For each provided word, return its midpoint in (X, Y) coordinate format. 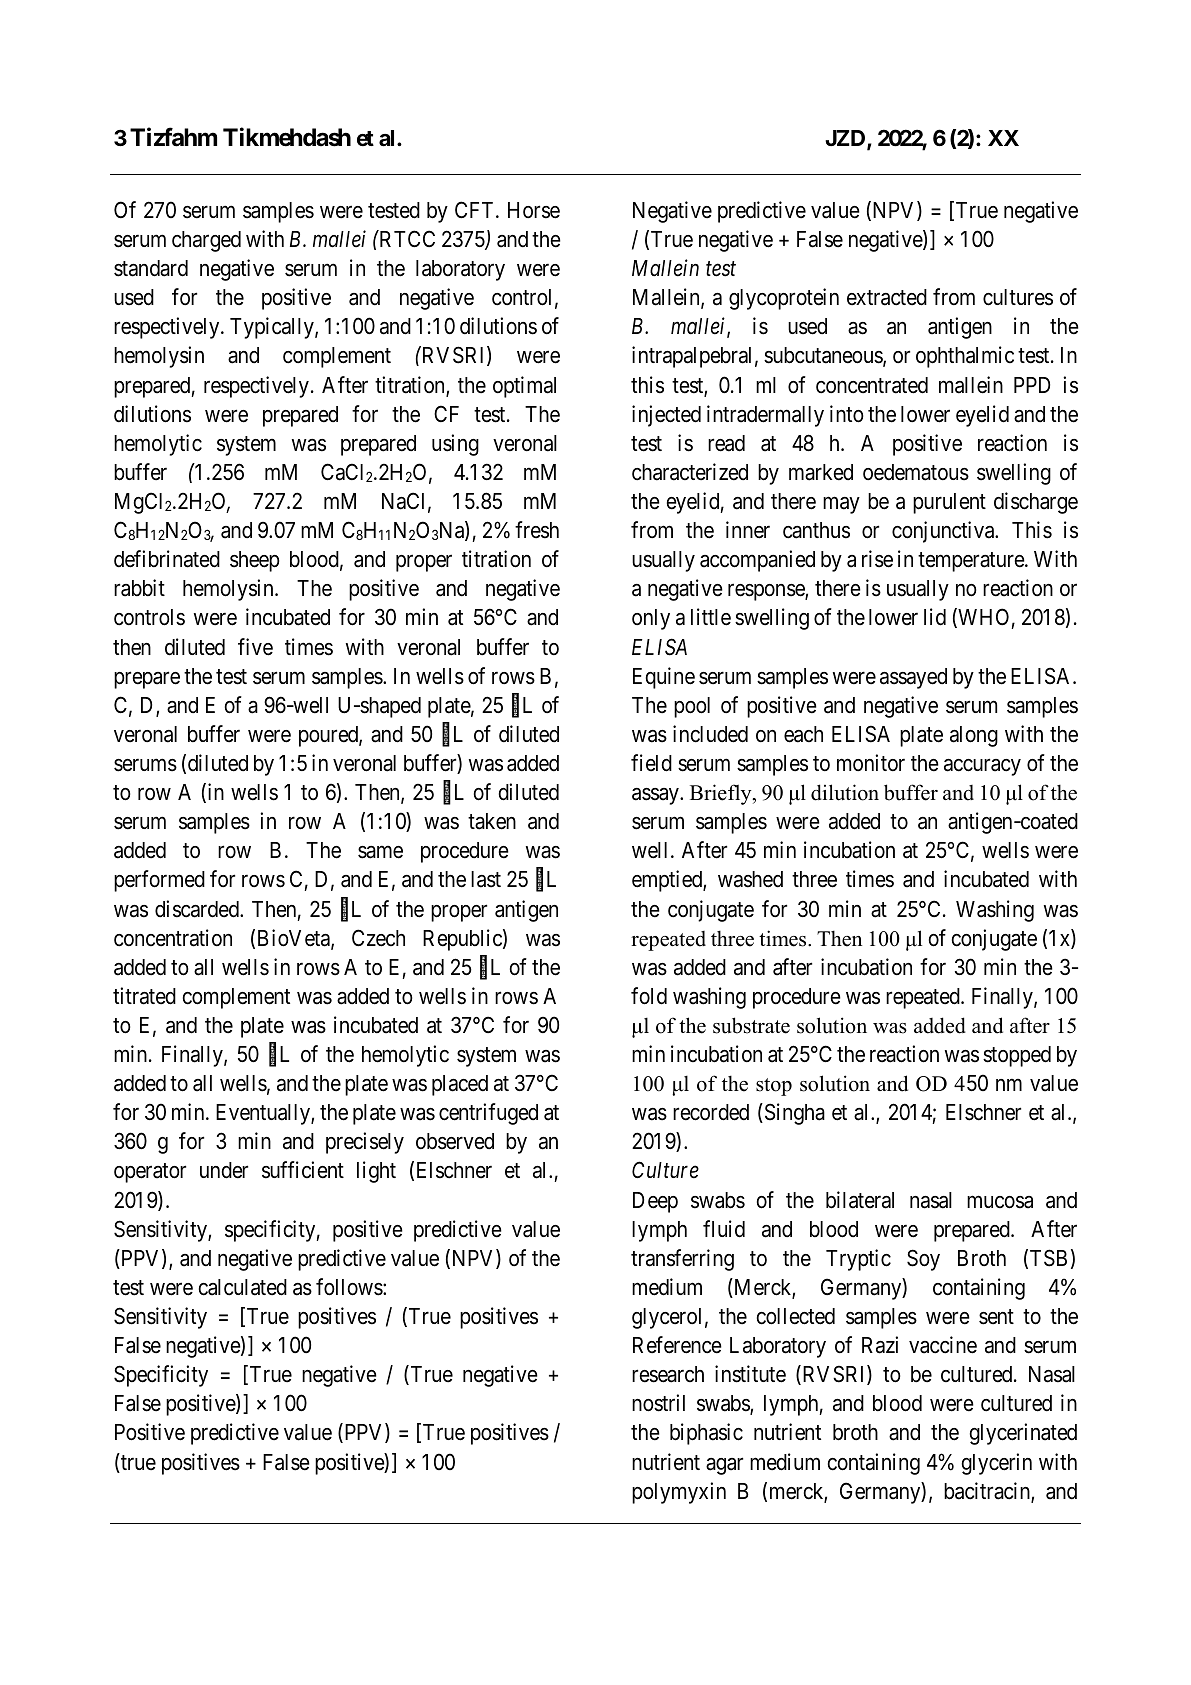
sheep (255, 561)
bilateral (860, 1200)
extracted (887, 297)
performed (159, 881)
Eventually (264, 1114)
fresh (537, 530)
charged (206, 241)
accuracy (982, 767)
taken (492, 821)
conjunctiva (944, 532)
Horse (534, 210)
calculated (243, 1287)
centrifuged (488, 1114)
